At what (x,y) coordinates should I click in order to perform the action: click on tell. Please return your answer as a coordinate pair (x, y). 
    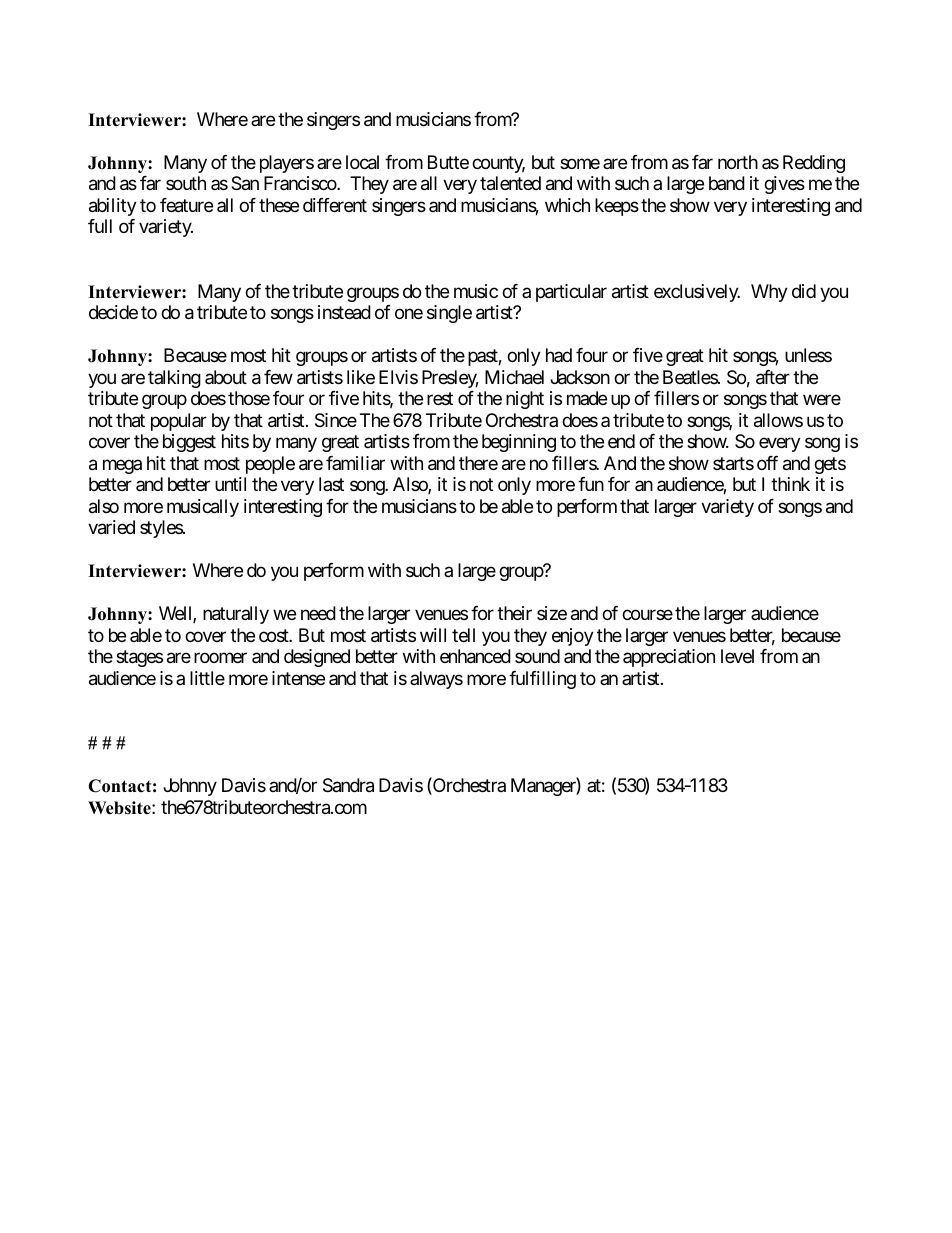
    Looking at the image, I should click on (463, 635).
